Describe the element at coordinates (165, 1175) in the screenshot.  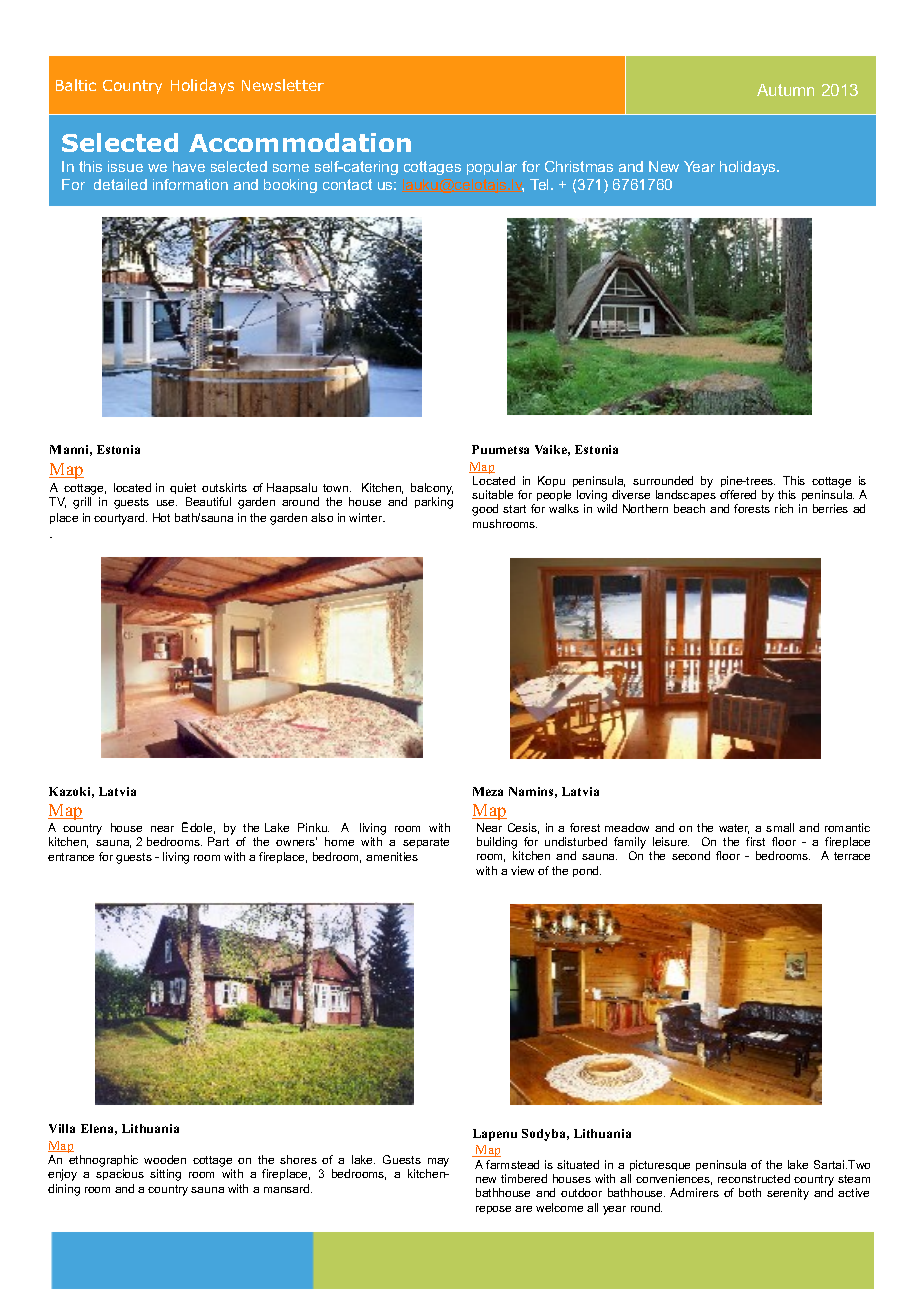
I see `sitting` at that location.
